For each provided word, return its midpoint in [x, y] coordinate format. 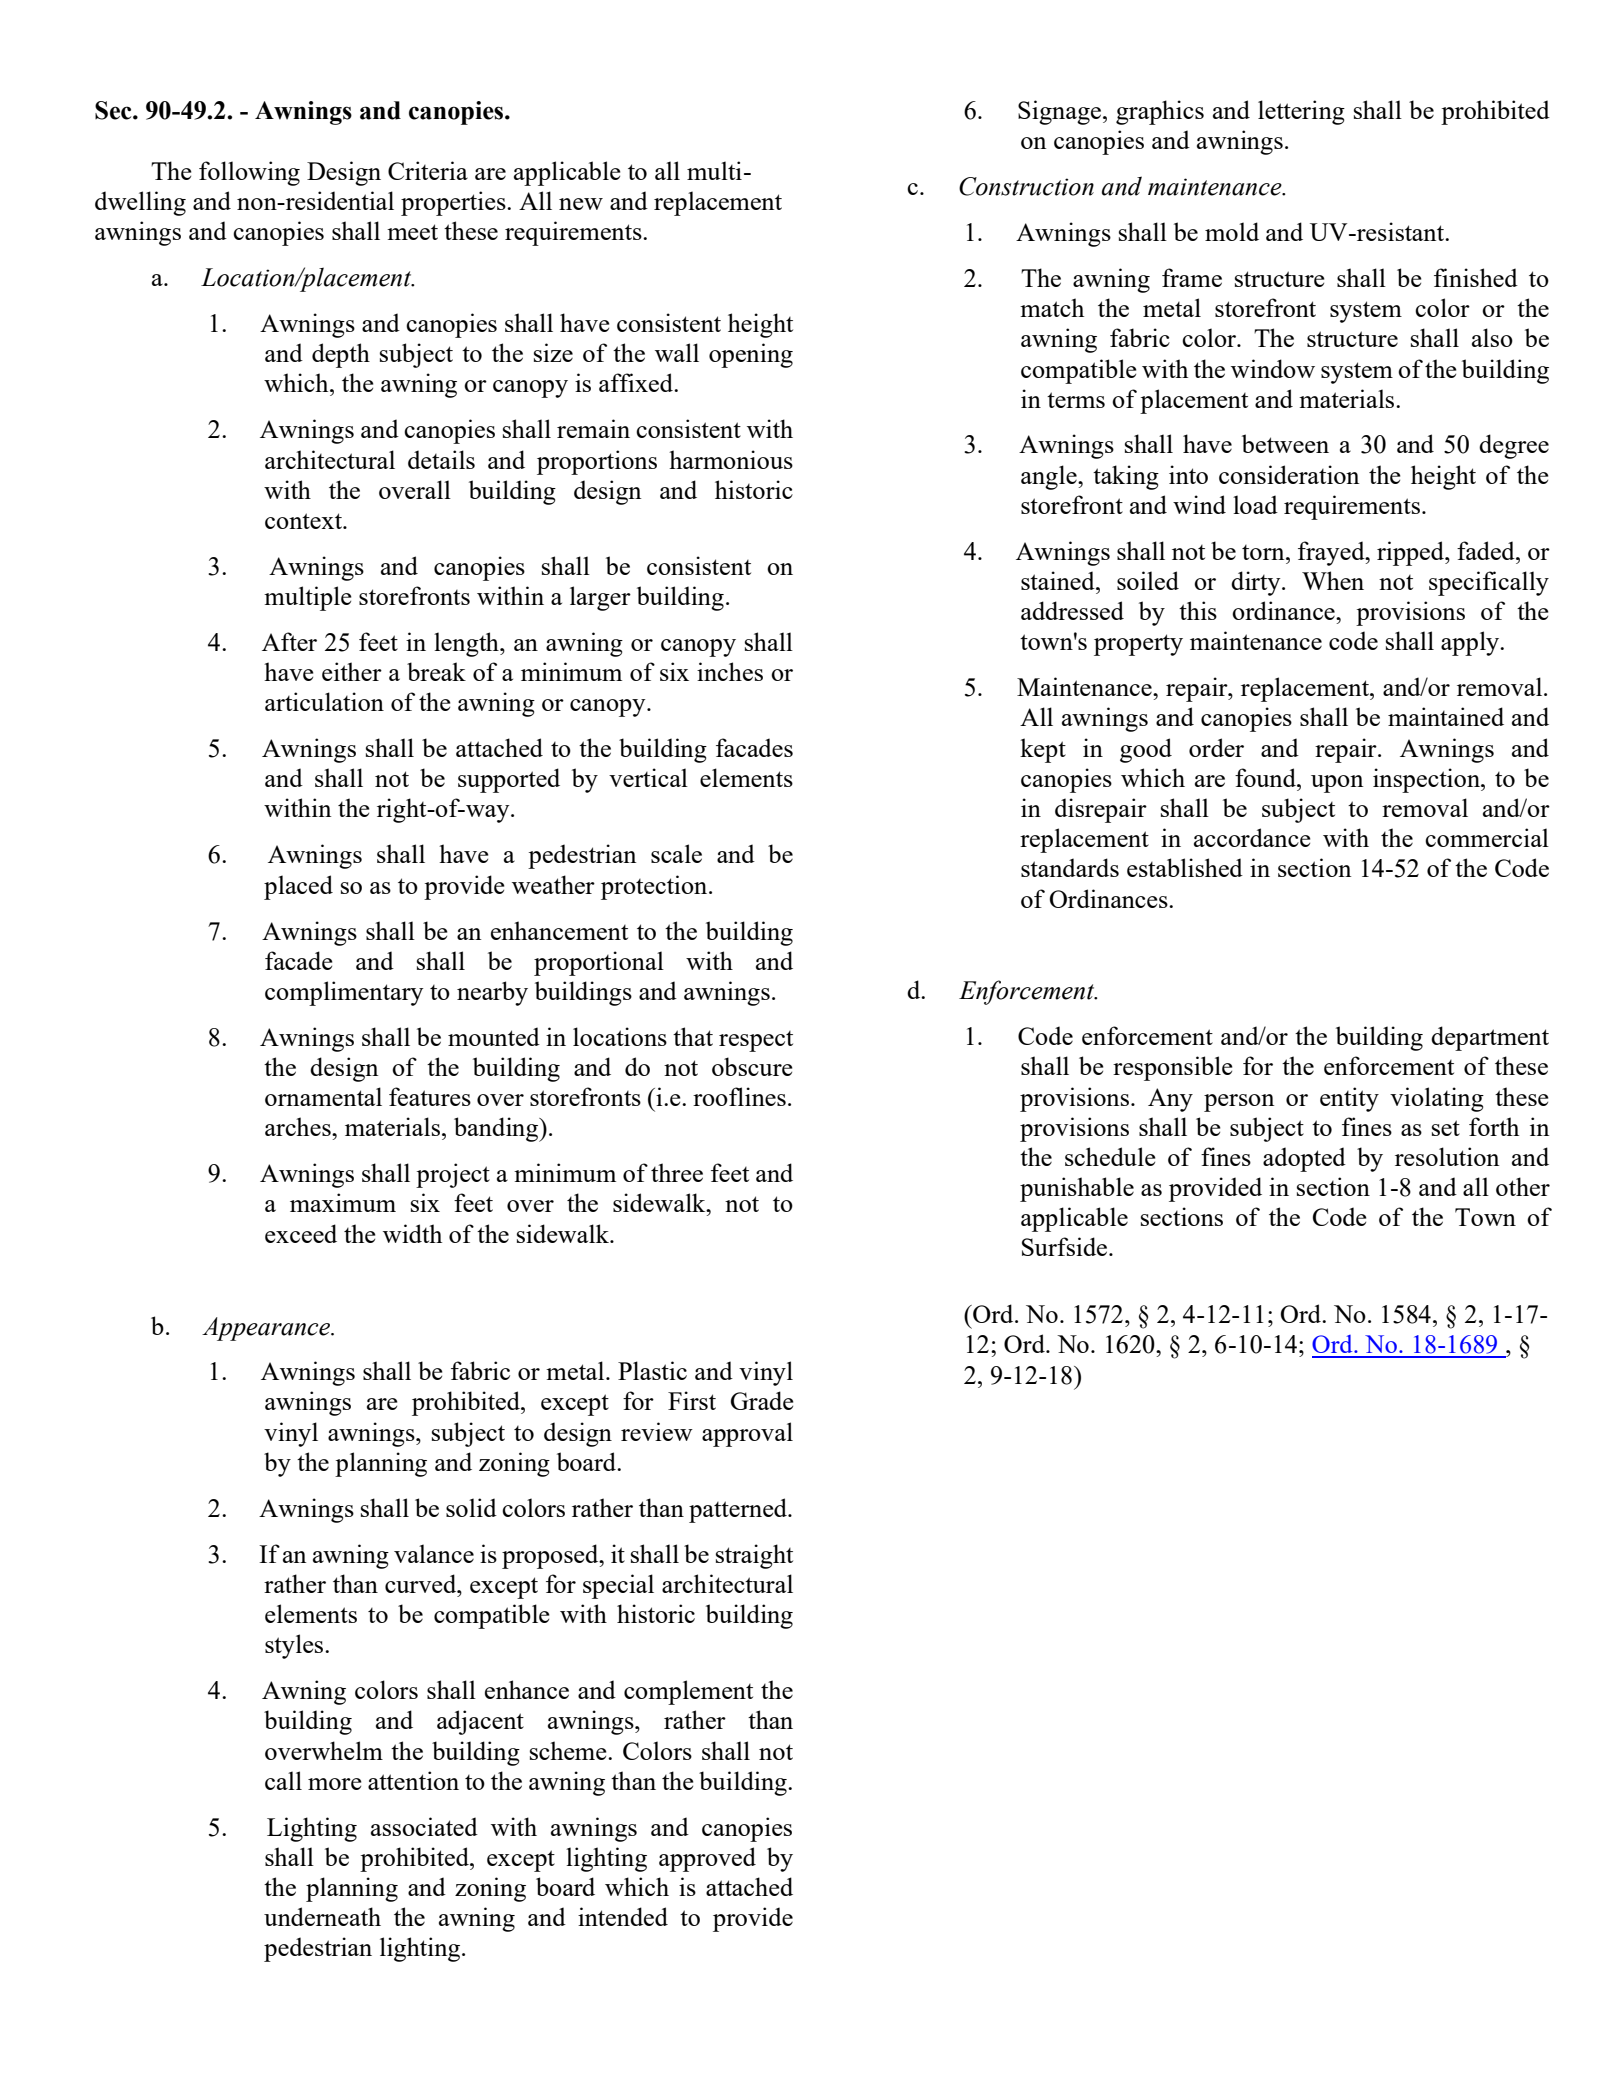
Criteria [428, 170]
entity [1349, 1099]
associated [424, 1826]
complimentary [344, 993]
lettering [1301, 112]
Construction [1026, 186]
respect [756, 1041]
